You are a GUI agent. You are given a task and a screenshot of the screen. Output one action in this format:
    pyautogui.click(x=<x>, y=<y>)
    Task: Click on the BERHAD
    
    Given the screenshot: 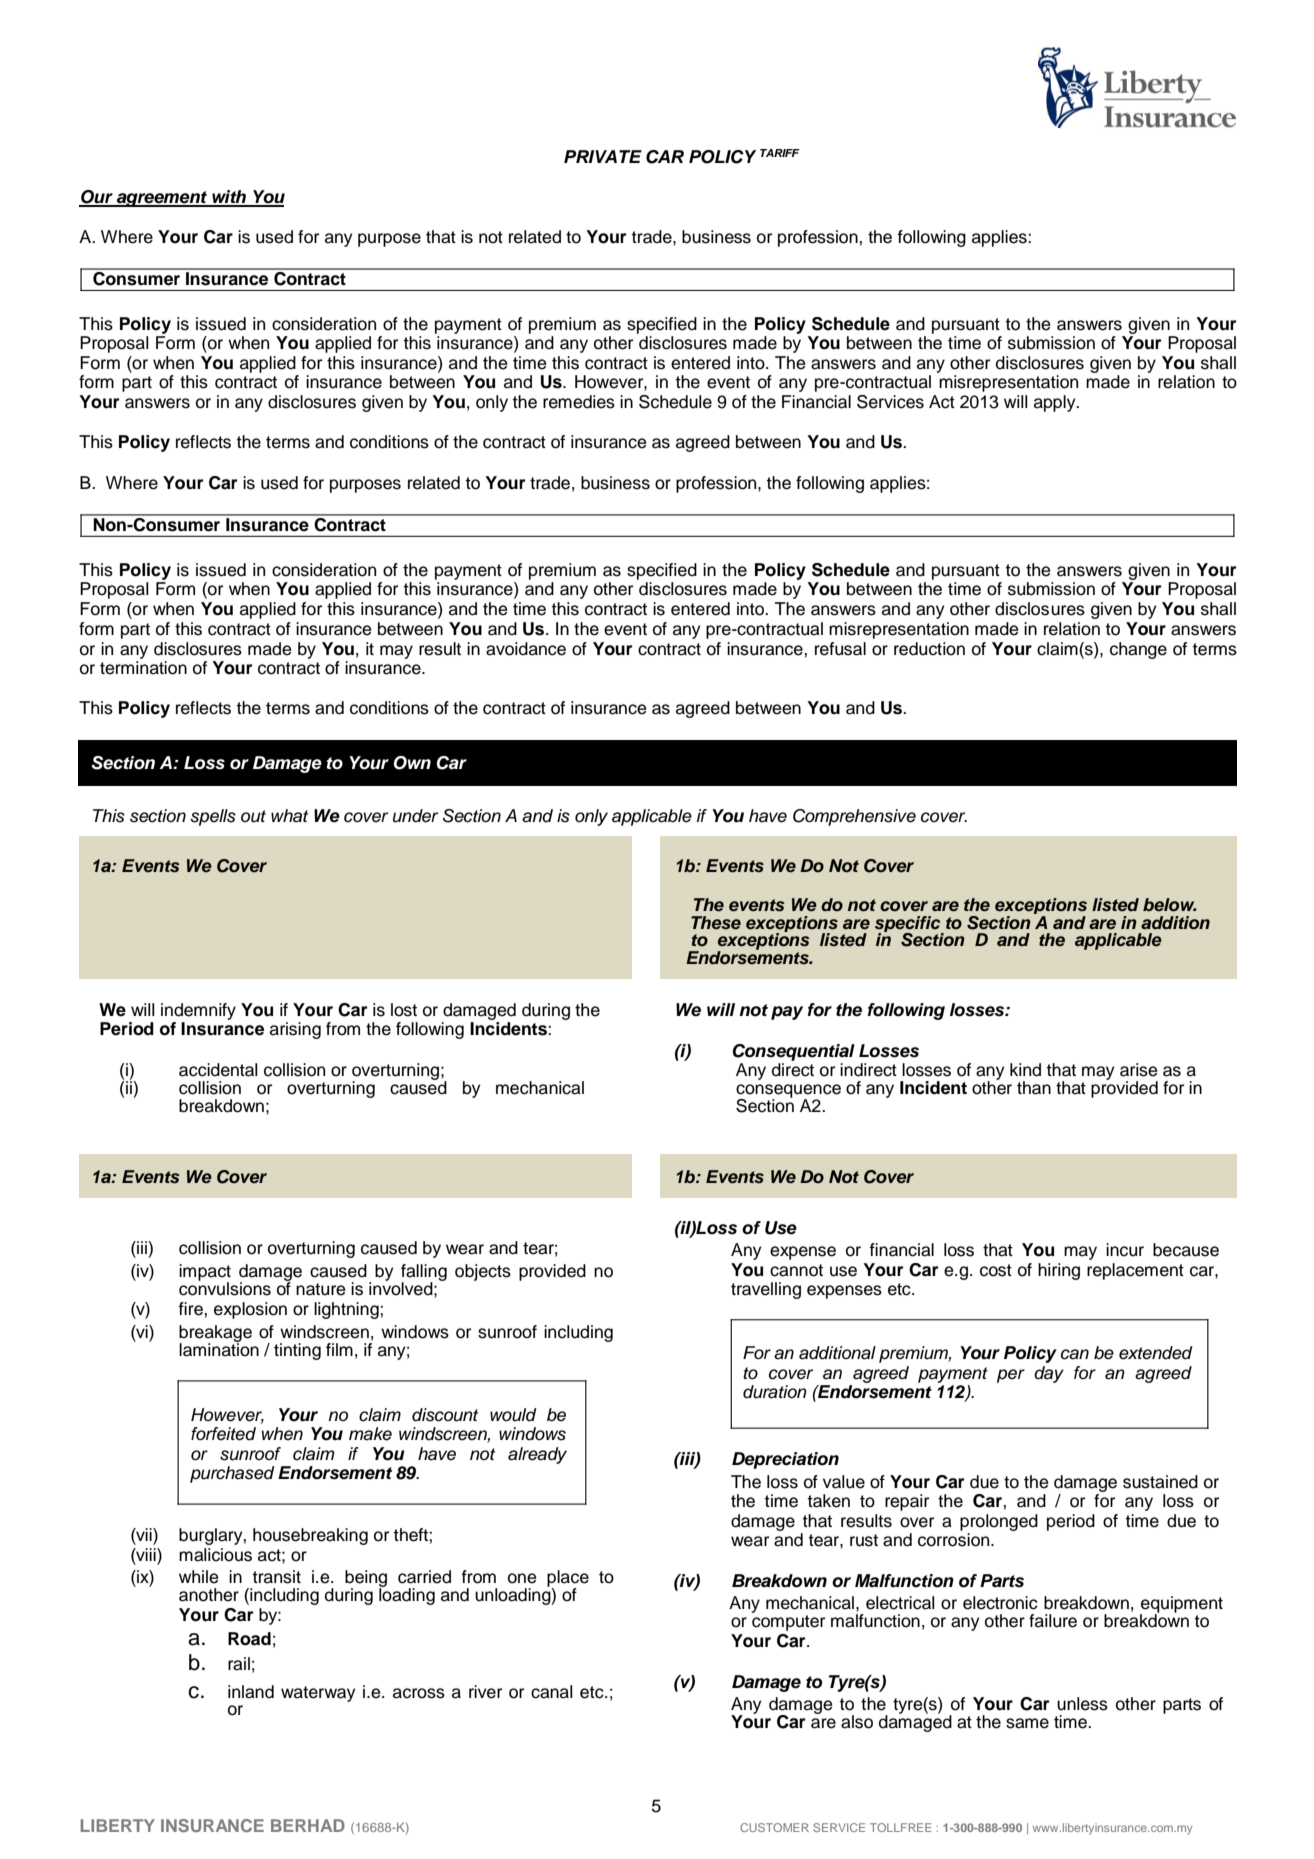 What is the action you would take?
    pyautogui.click(x=308, y=1825)
